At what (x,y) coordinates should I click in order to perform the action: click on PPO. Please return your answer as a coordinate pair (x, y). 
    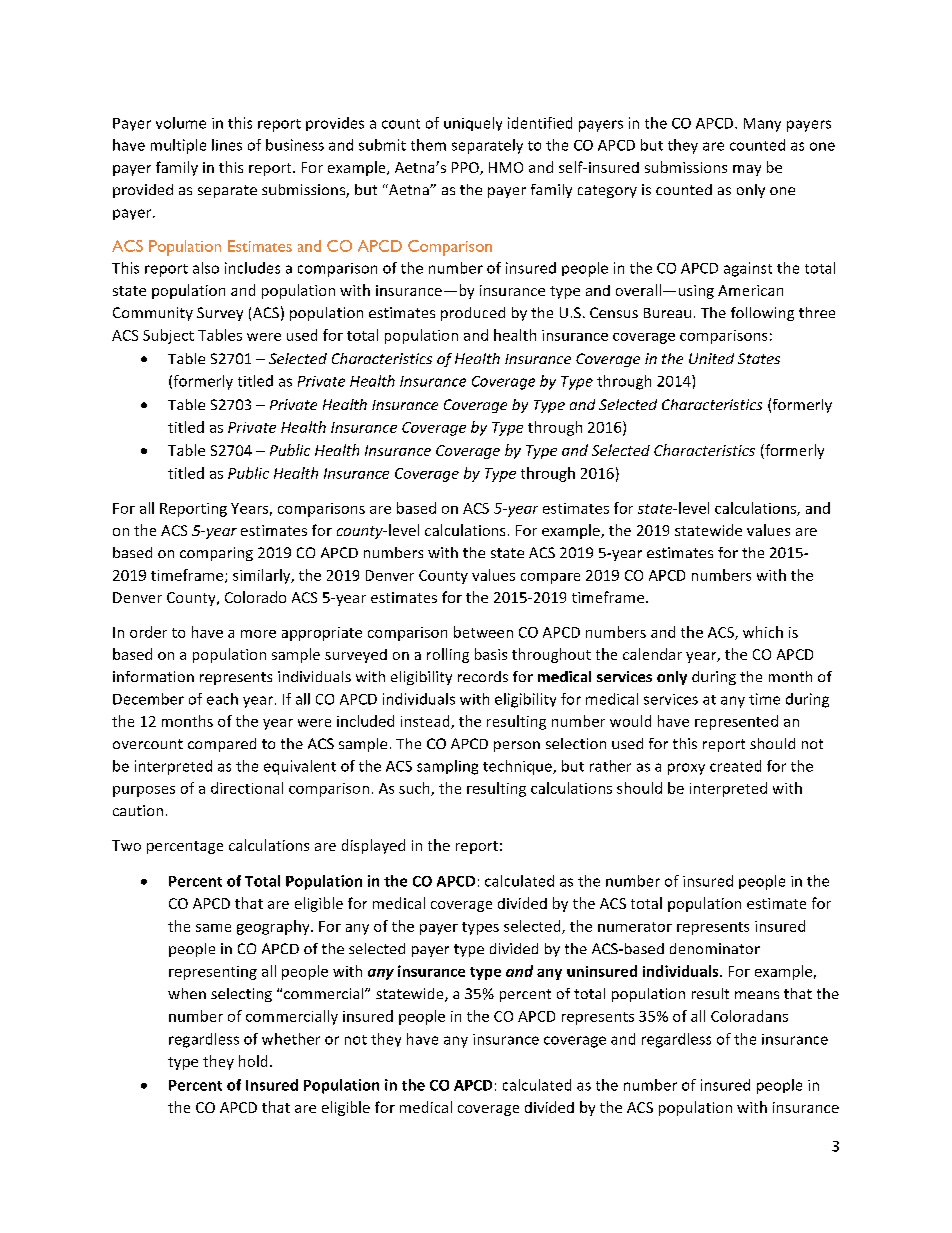
    Looking at the image, I should click on (466, 168).
